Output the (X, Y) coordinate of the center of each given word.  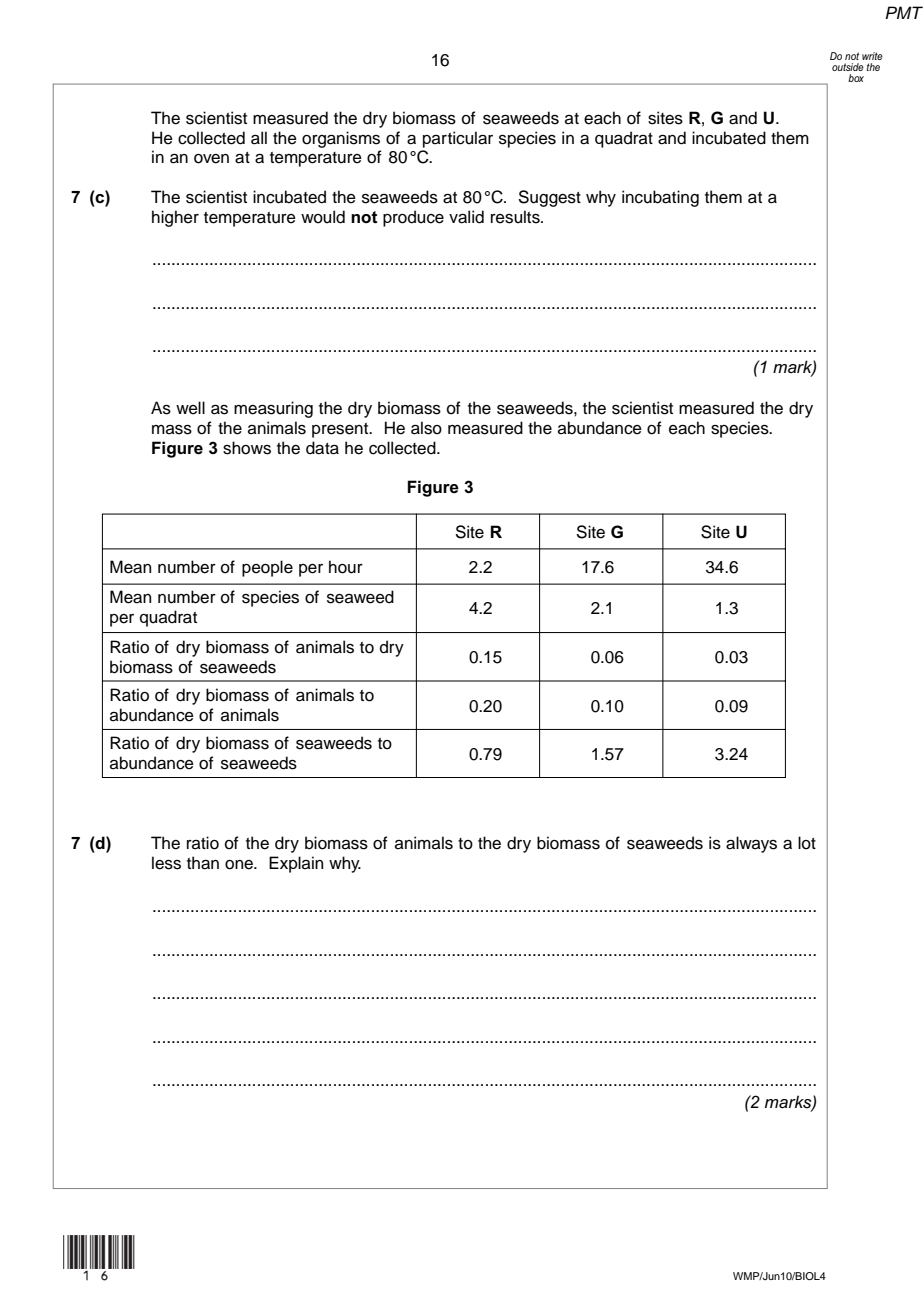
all (259, 138)
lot (807, 843)
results (516, 217)
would (323, 217)
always (751, 844)
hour (346, 567)
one (240, 865)
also (426, 428)
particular (458, 139)
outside (848, 67)
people (267, 568)
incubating (660, 198)
